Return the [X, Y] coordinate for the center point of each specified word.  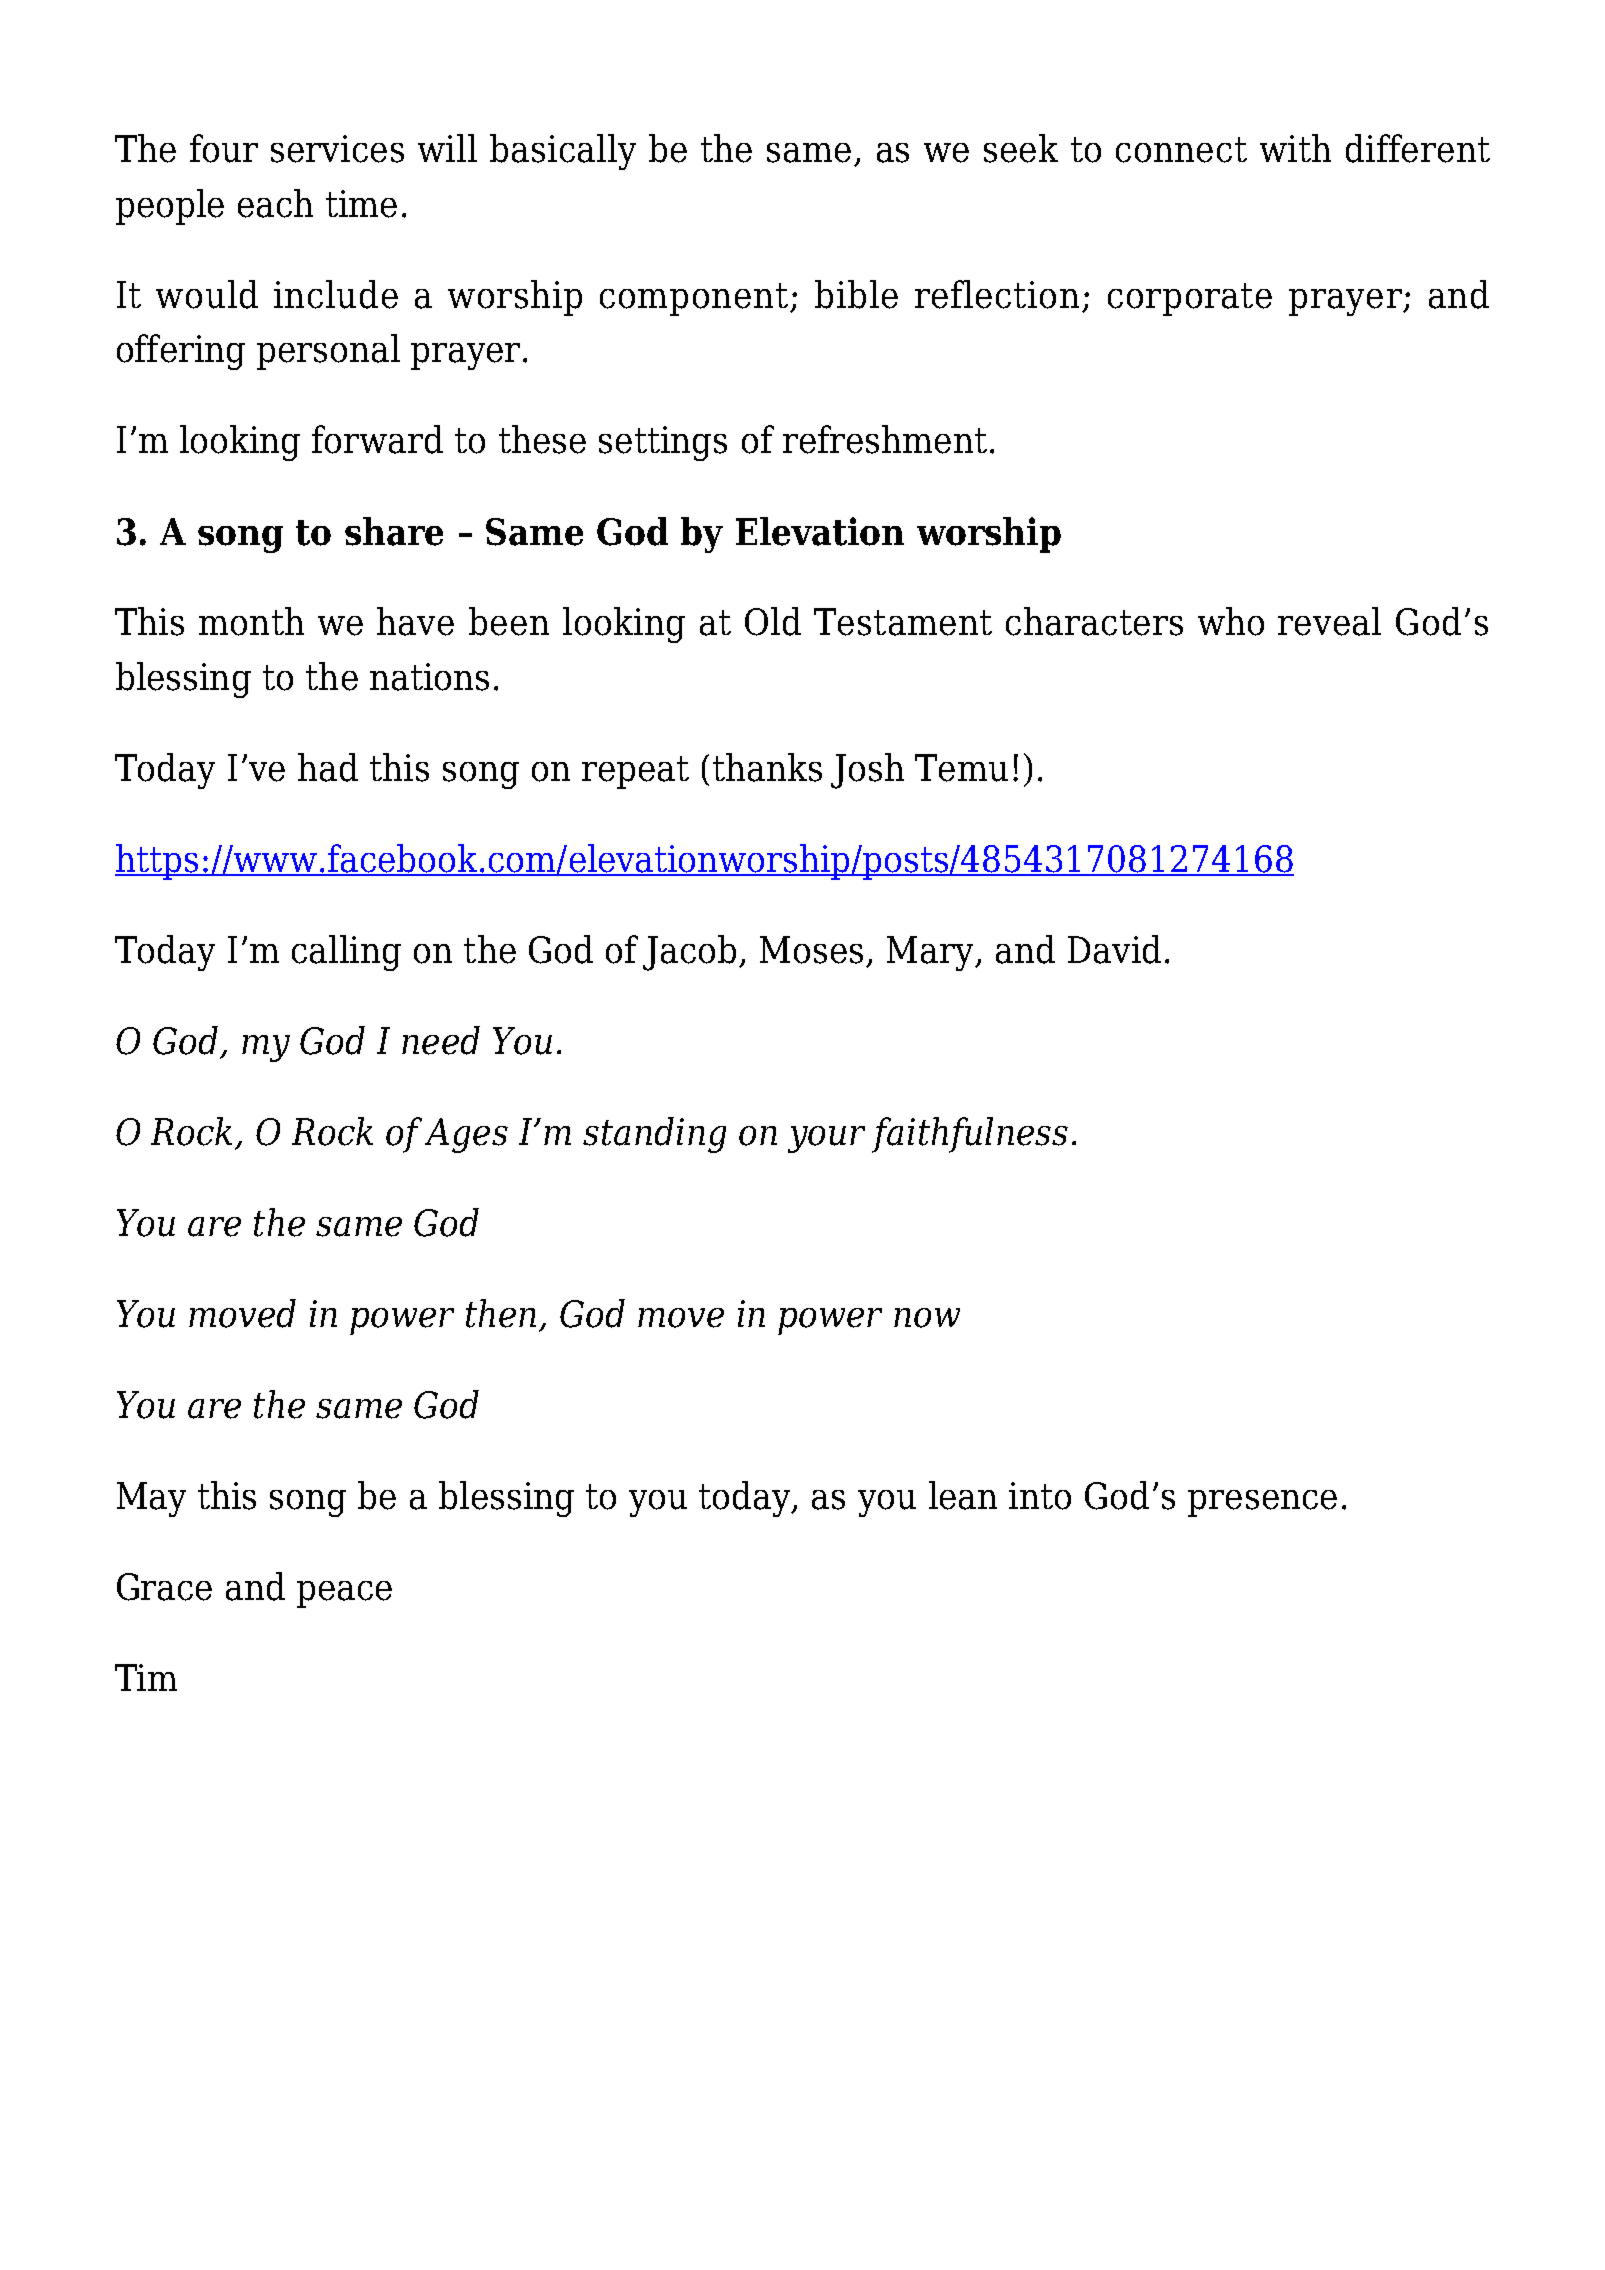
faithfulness [970, 1135]
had [328, 767]
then [501, 1313]
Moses [811, 950]
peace [344, 1594]
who [1231, 621]
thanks [767, 767]
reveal [1329, 621]
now [927, 1318]
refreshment [885, 439]
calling [346, 953]
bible [856, 294]
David [1114, 949]
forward [377, 439]
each [275, 203]
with [1295, 148]
